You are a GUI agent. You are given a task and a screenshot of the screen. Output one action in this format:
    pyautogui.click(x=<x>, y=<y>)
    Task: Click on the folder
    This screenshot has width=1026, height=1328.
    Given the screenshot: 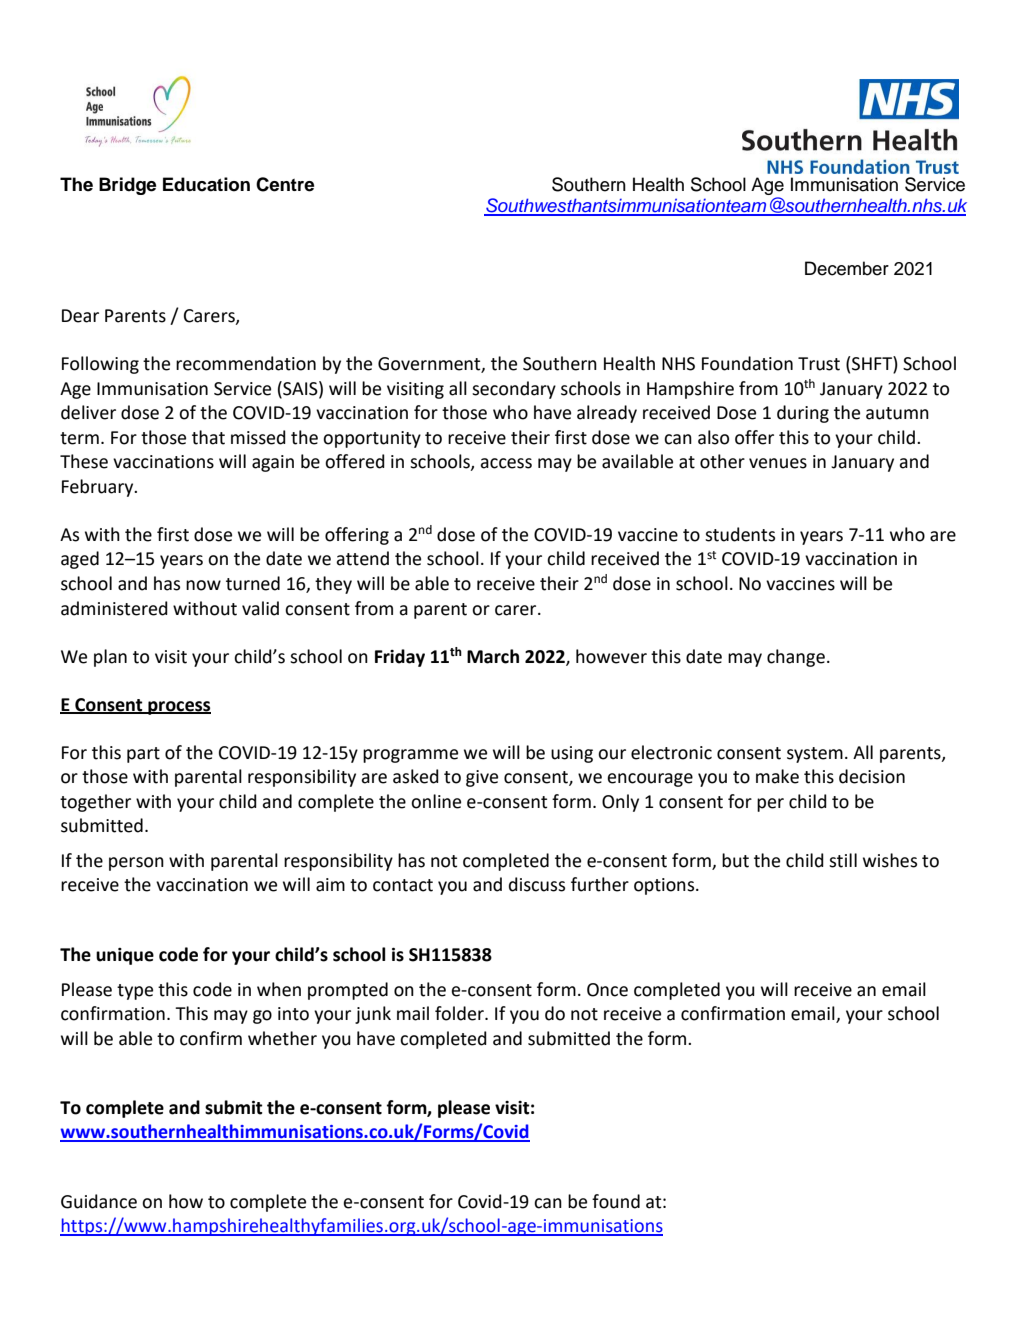 What is the action you would take?
    pyautogui.click(x=460, y=1013)
